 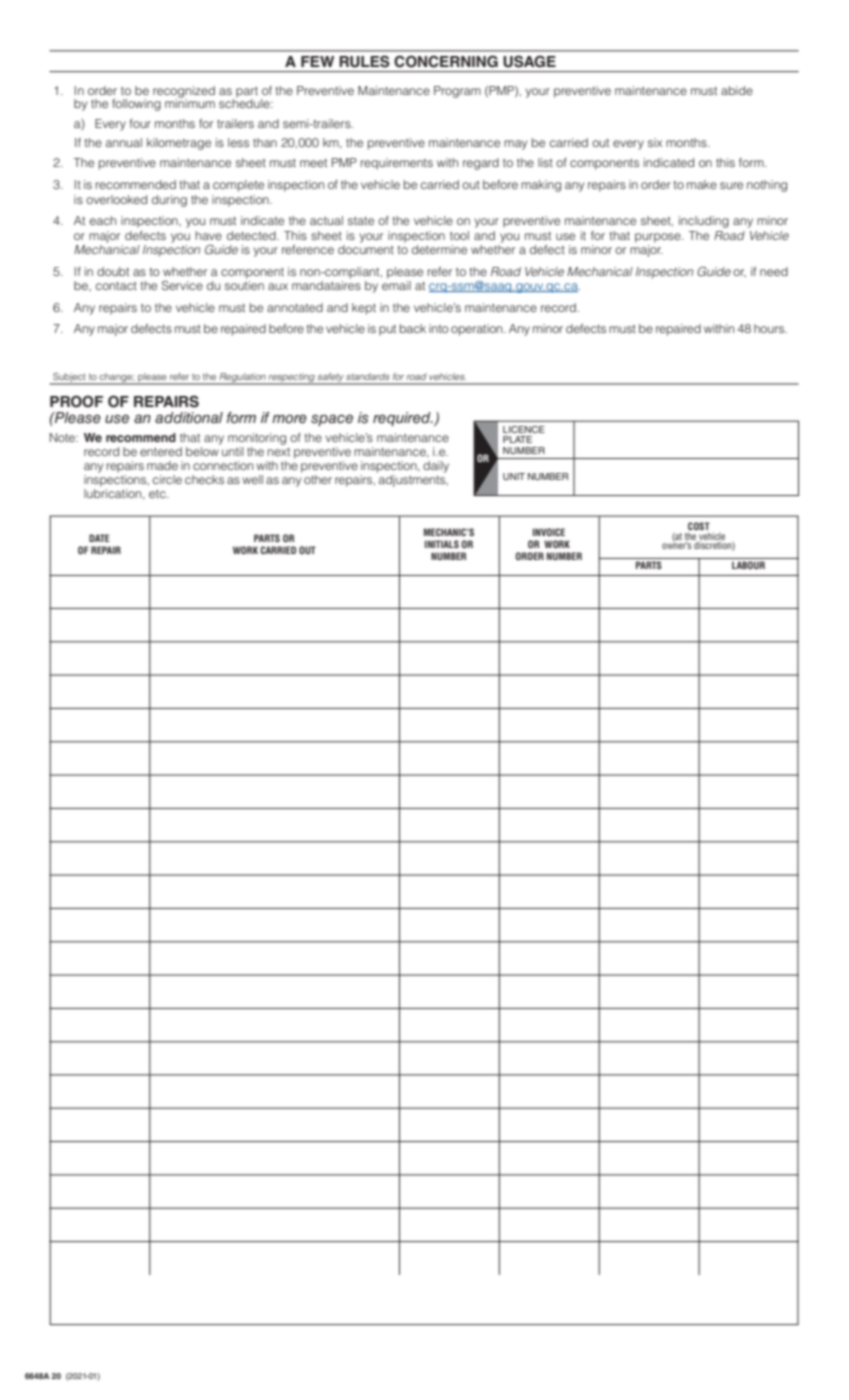 What do you see at coordinates (99, 538) in the page?
I see `DATE` at bounding box center [99, 538].
